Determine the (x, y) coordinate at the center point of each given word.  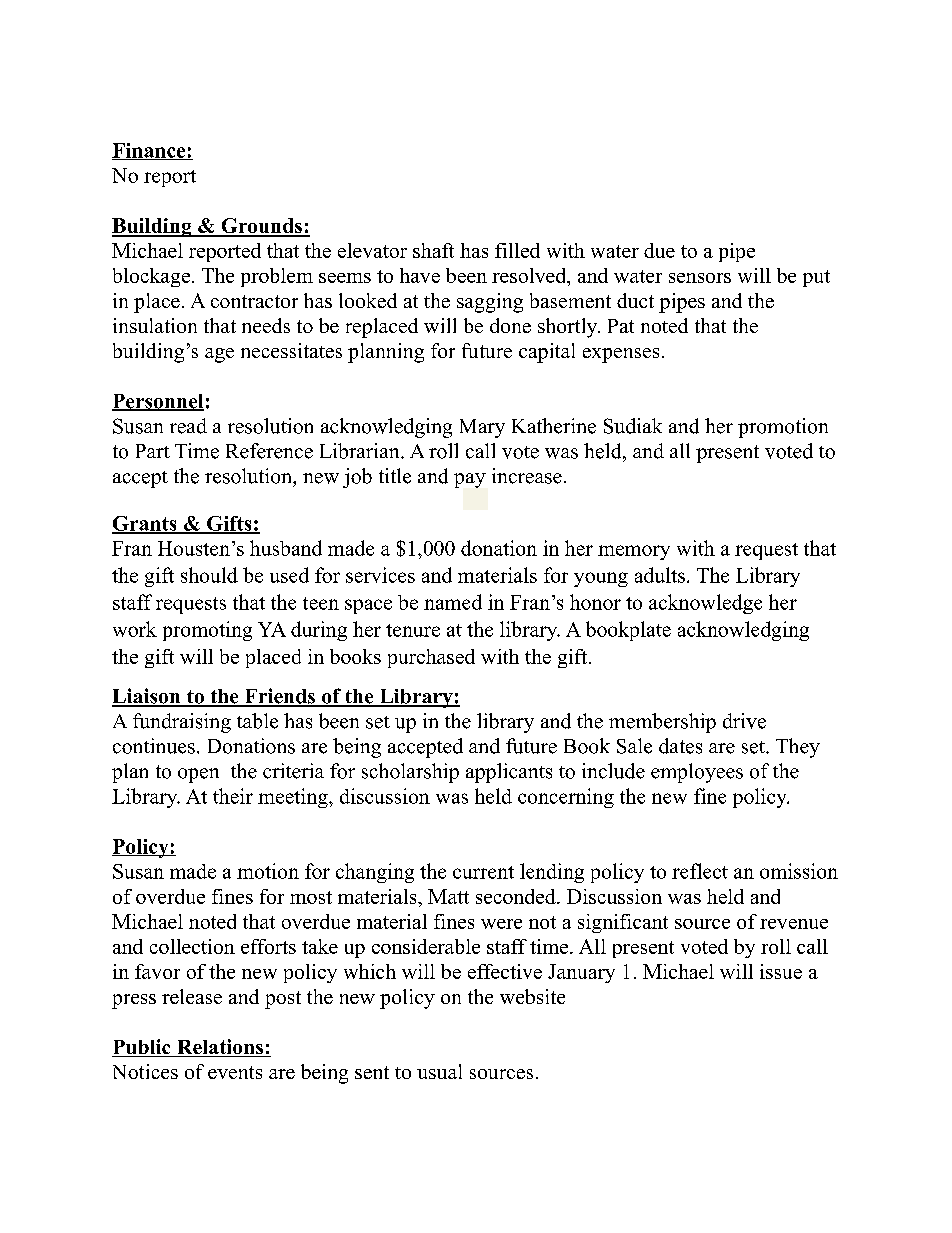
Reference (269, 451)
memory (634, 552)
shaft (433, 250)
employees (697, 773)
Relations (220, 1048)
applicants (509, 773)
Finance (150, 151)
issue (781, 971)
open (198, 775)
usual (439, 1071)
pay (470, 480)
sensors (700, 278)
